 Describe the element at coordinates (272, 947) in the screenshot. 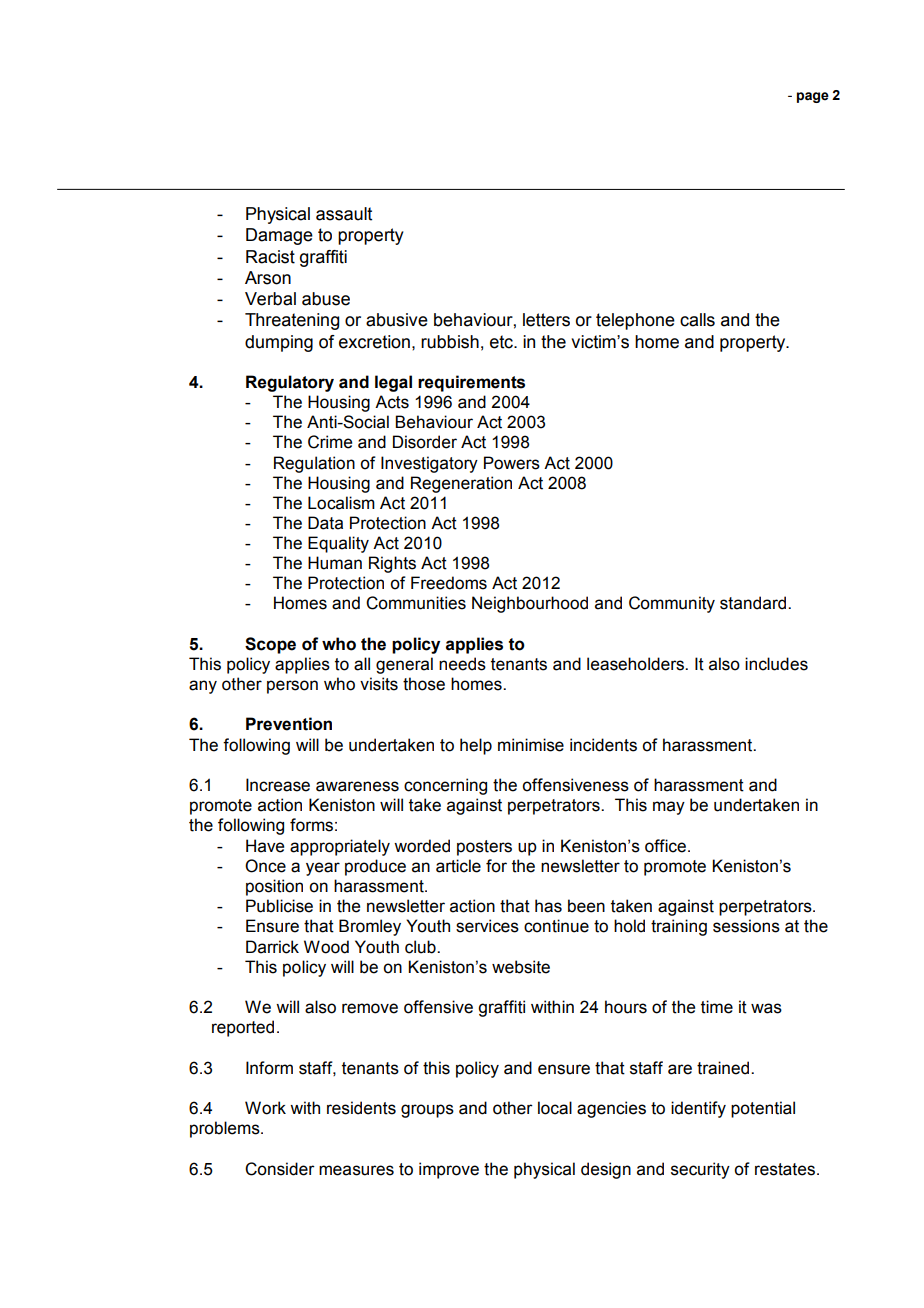

I see `Darrick` at that location.
